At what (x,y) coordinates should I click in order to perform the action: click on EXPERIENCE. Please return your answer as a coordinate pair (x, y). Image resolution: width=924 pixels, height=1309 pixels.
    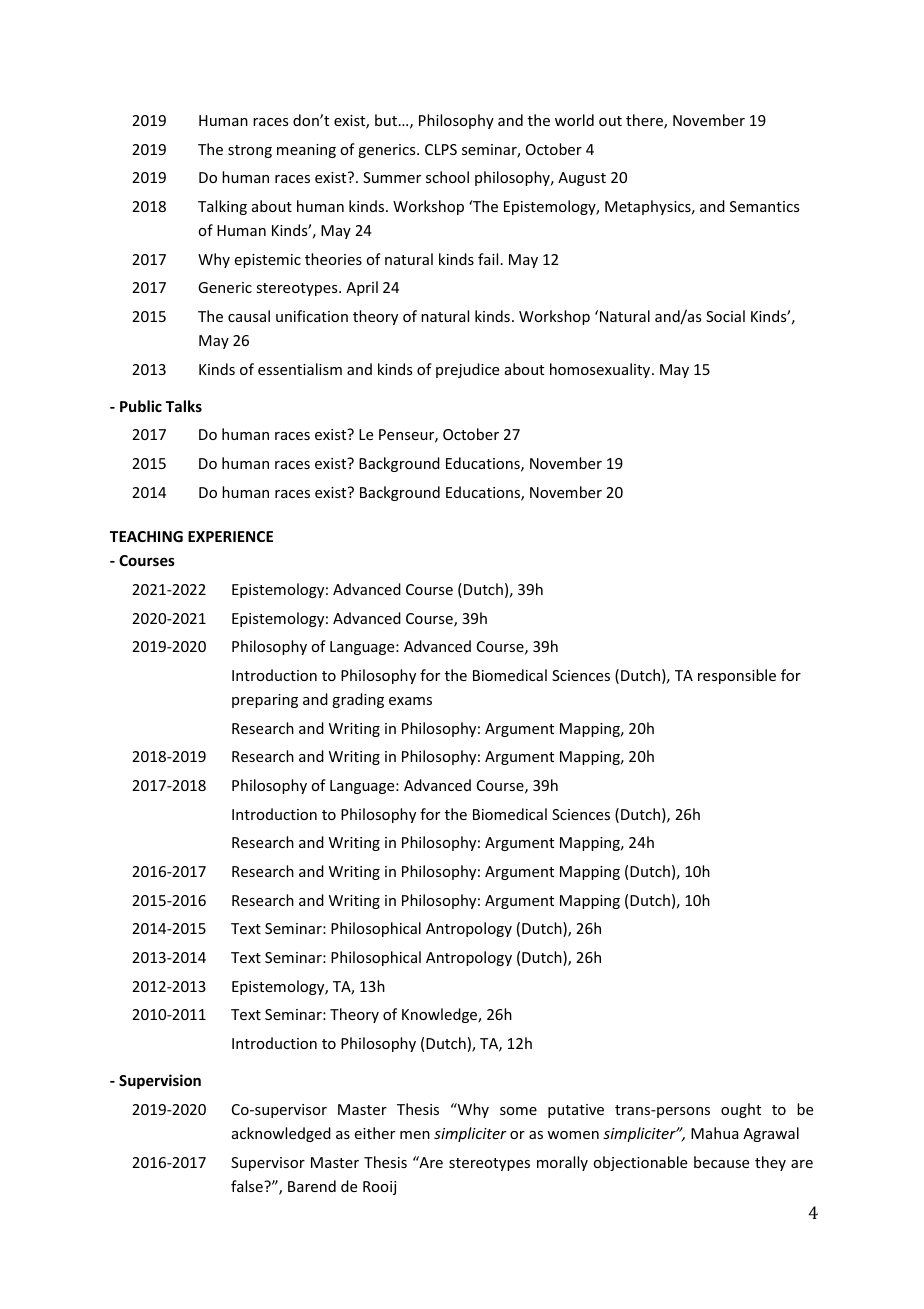
    Looking at the image, I should click on (230, 536).
